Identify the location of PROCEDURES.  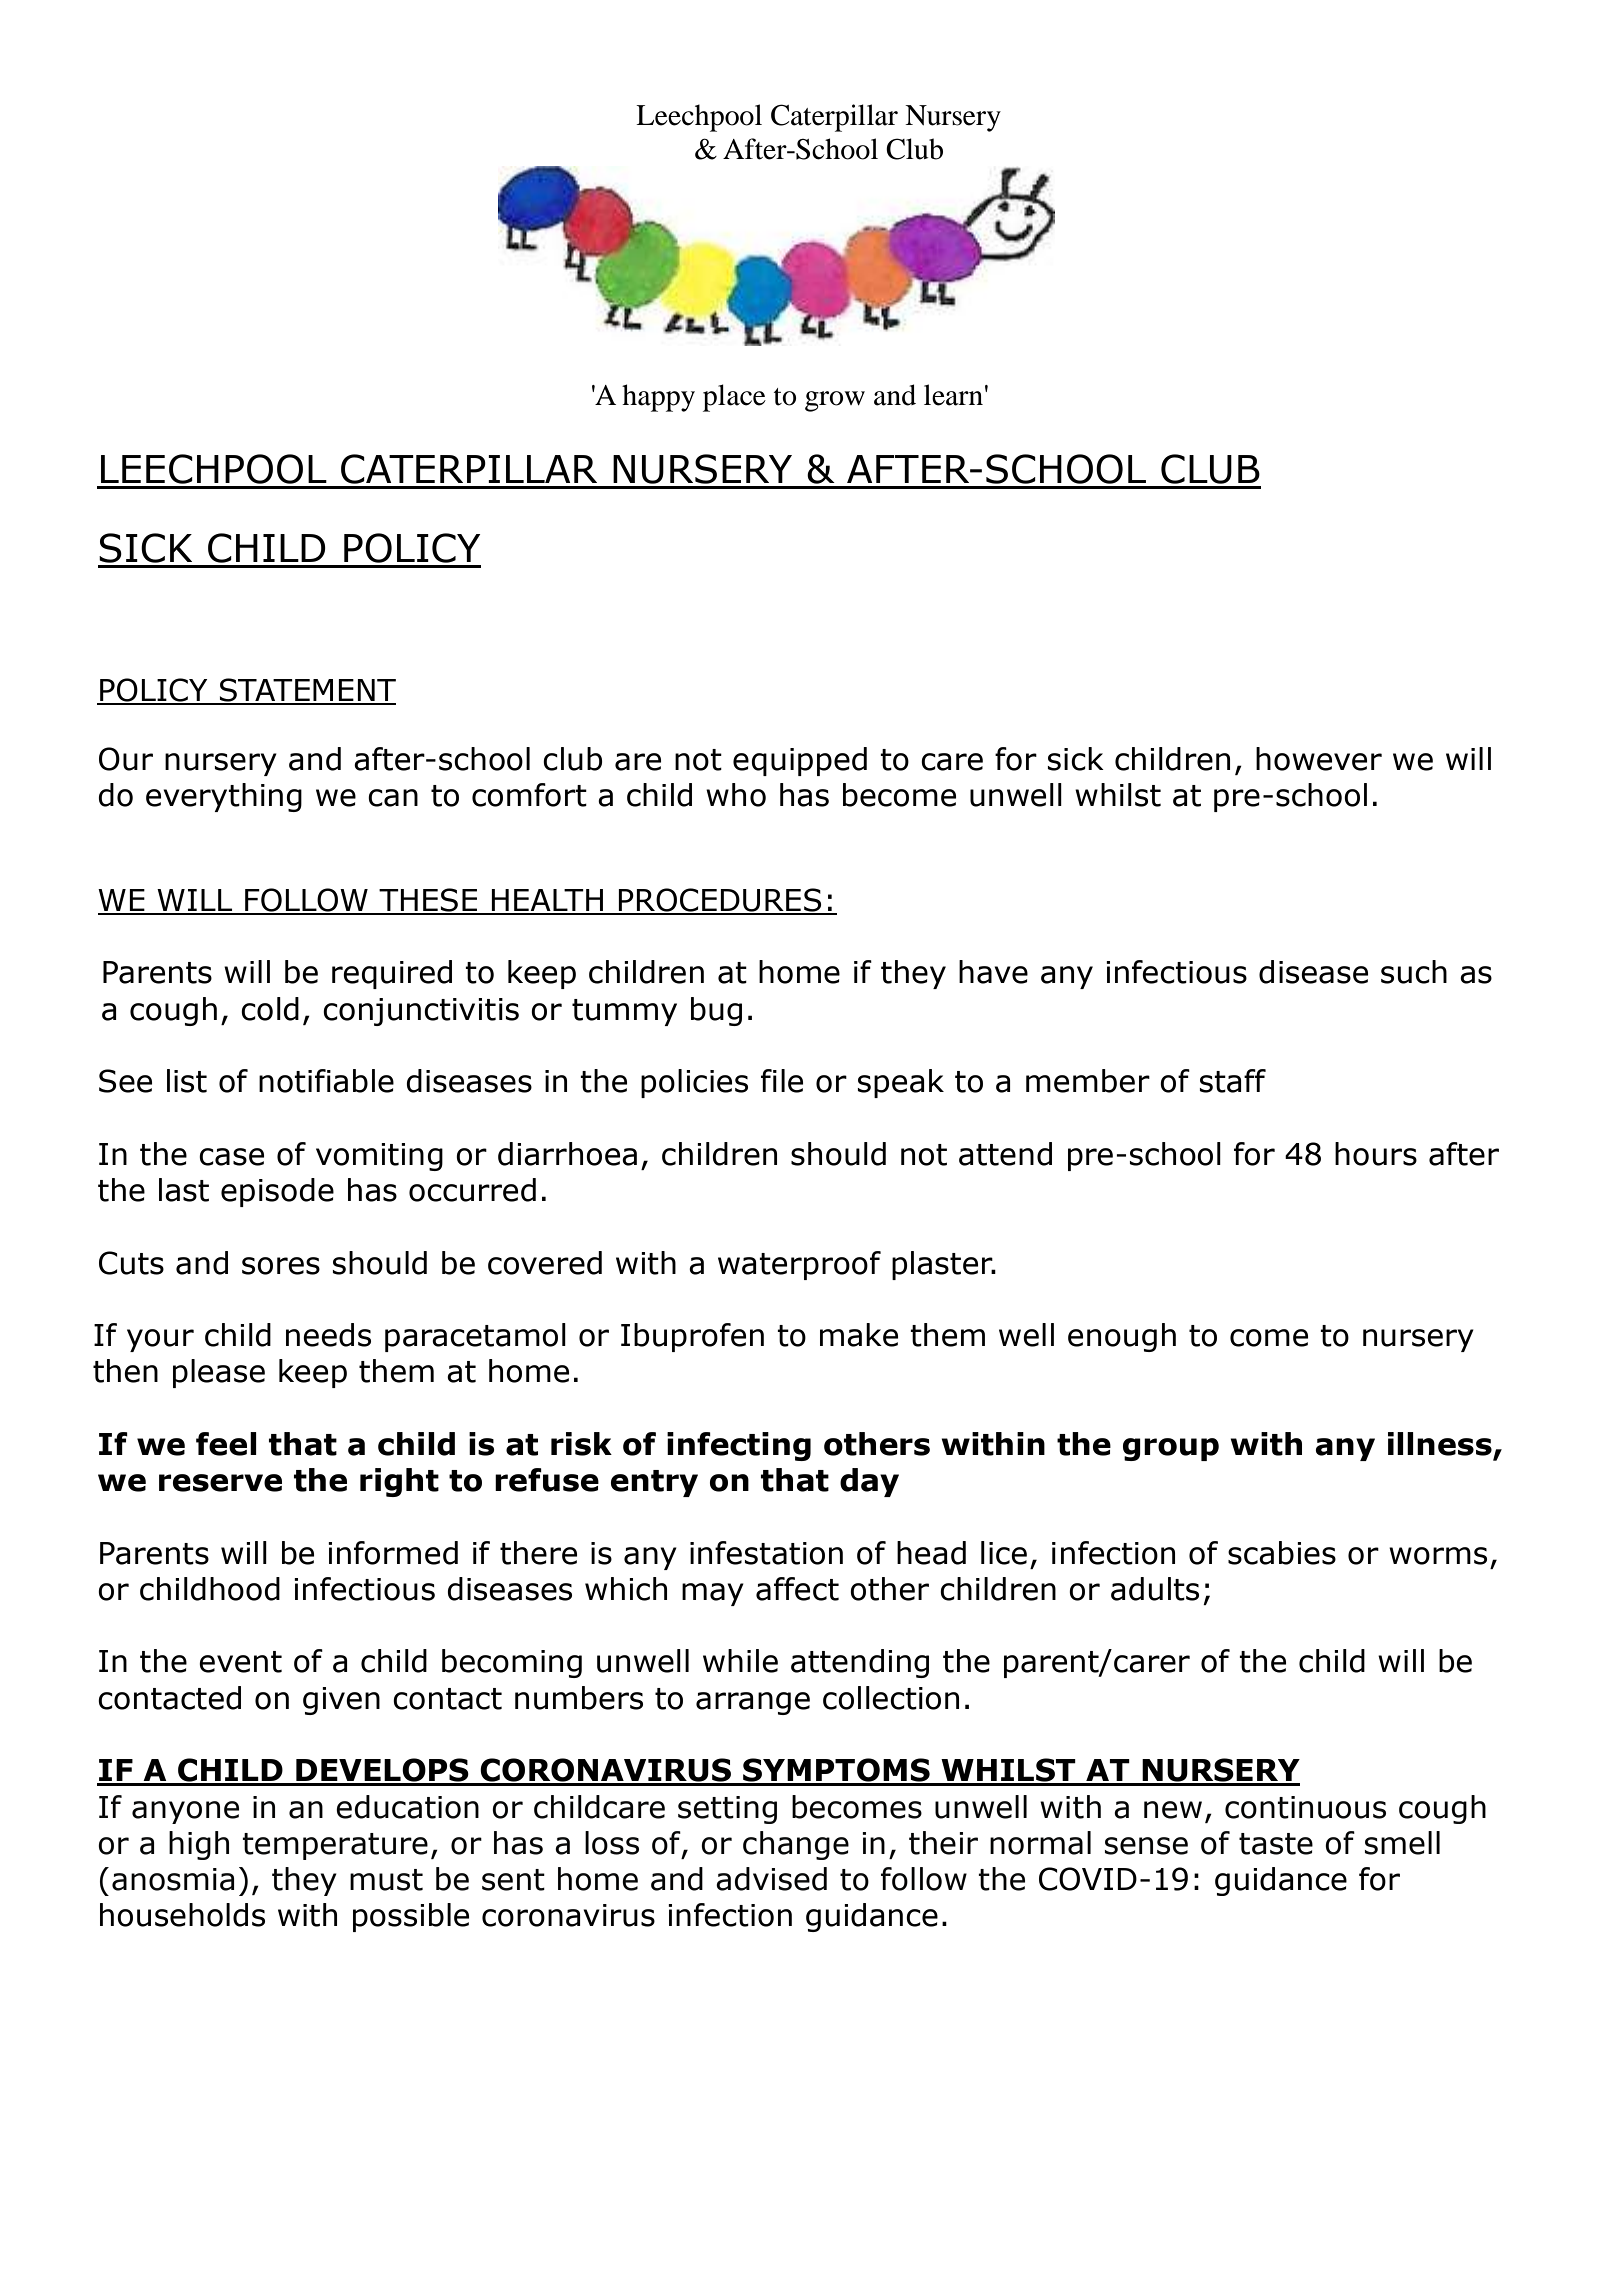
(720, 901).
